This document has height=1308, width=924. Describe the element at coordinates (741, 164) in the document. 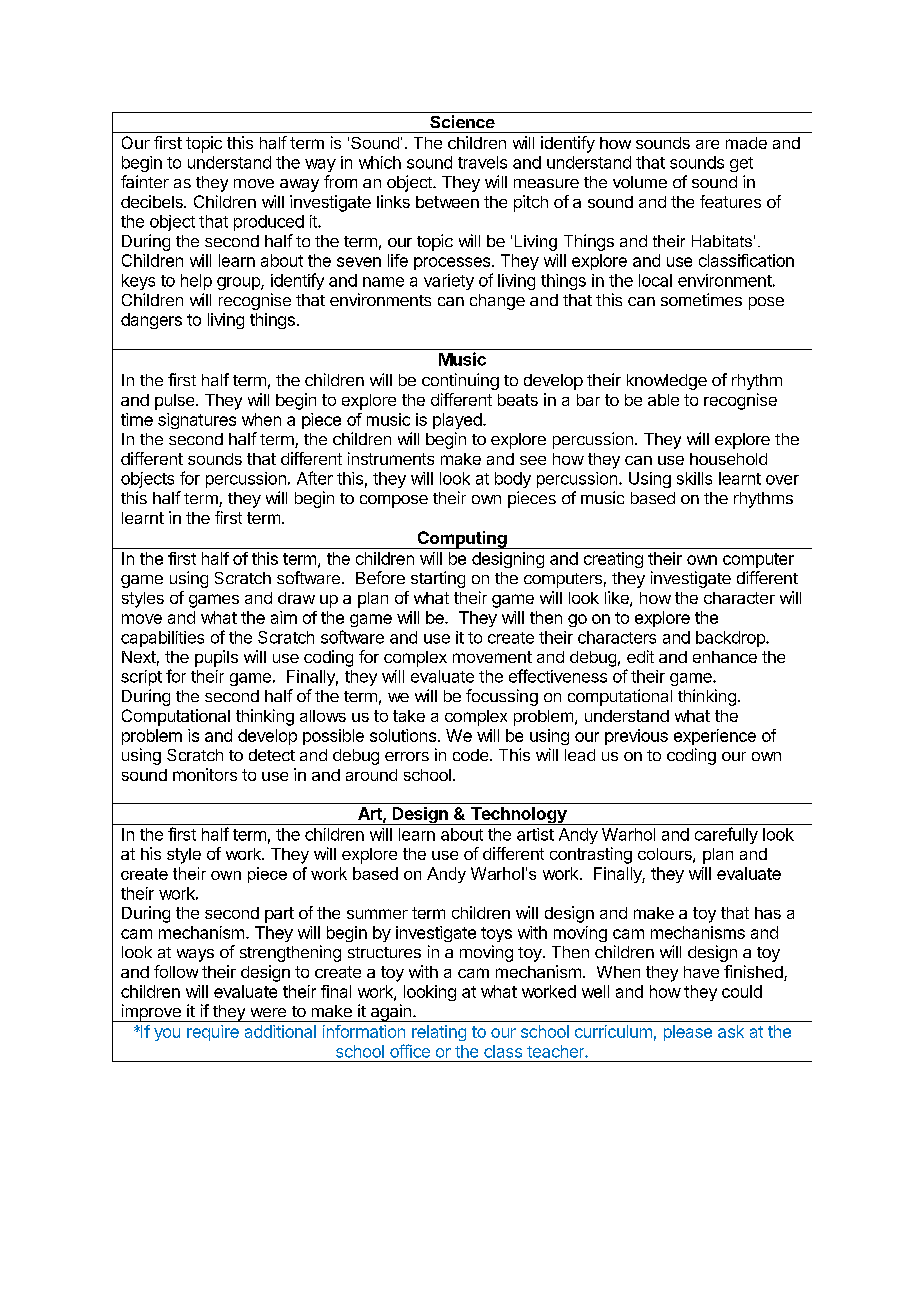

I see `get` at that location.
